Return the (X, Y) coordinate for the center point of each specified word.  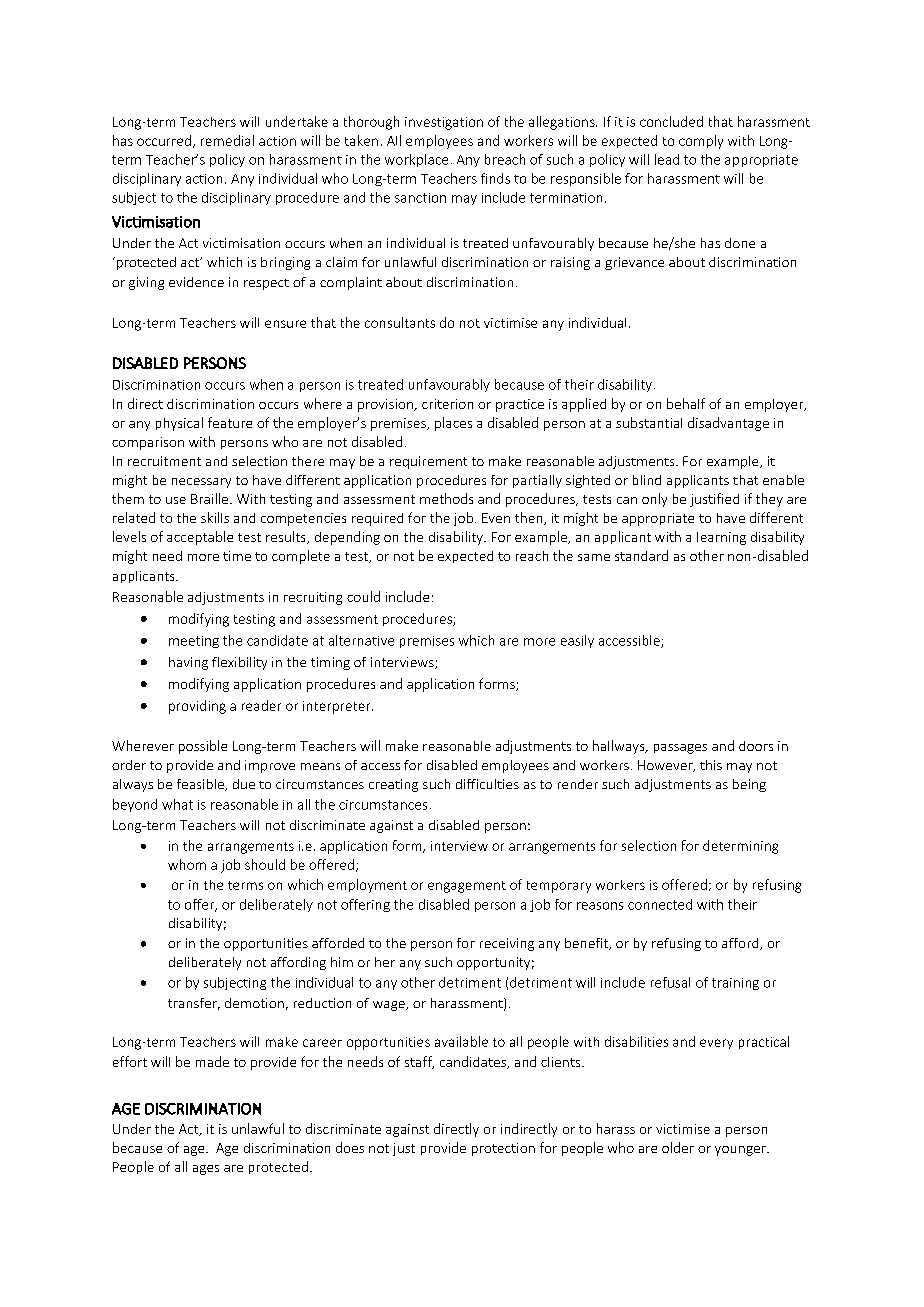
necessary (201, 483)
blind (647, 480)
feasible (201, 785)
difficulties (487, 784)
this (711, 765)
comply (701, 142)
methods (446, 498)
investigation (444, 123)
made (212, 1061)
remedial (227, 140)
